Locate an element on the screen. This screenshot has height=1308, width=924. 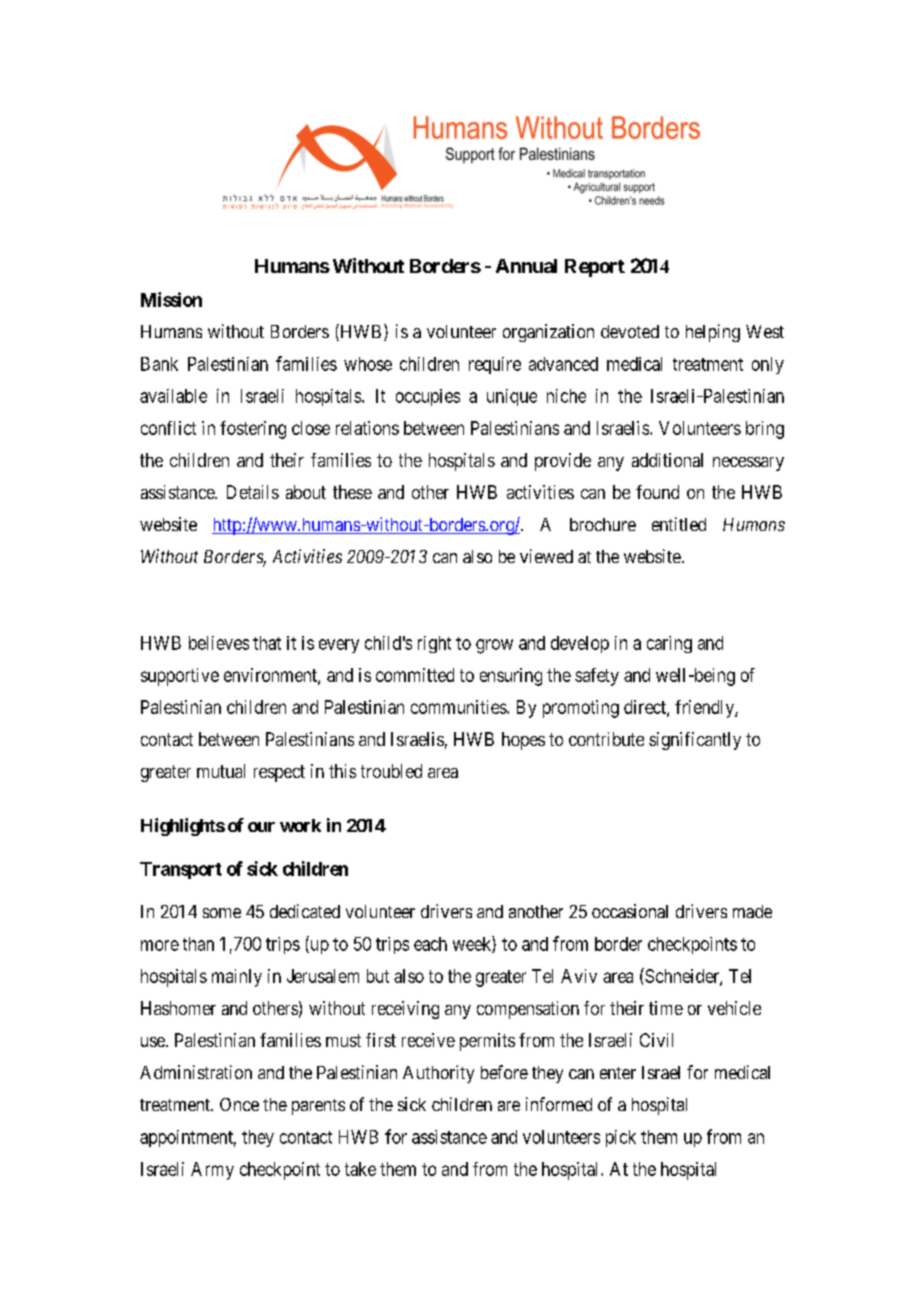
helping is located at coordinates (713, 333).
